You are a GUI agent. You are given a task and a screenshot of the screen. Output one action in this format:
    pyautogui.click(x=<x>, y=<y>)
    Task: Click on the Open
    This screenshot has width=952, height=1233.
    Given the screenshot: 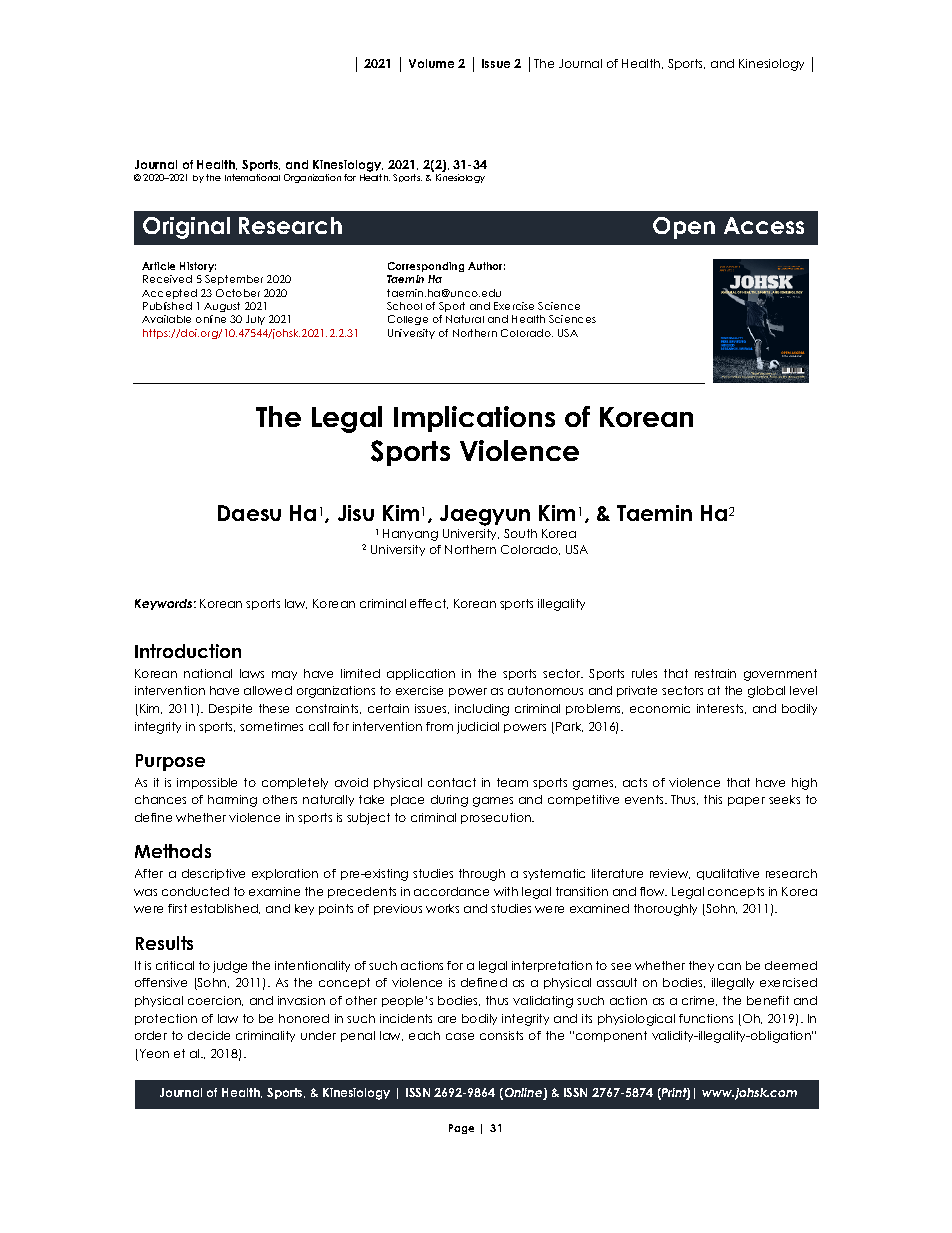 What is the action you would take?
    pyautogui.click(x=684, y=228)
